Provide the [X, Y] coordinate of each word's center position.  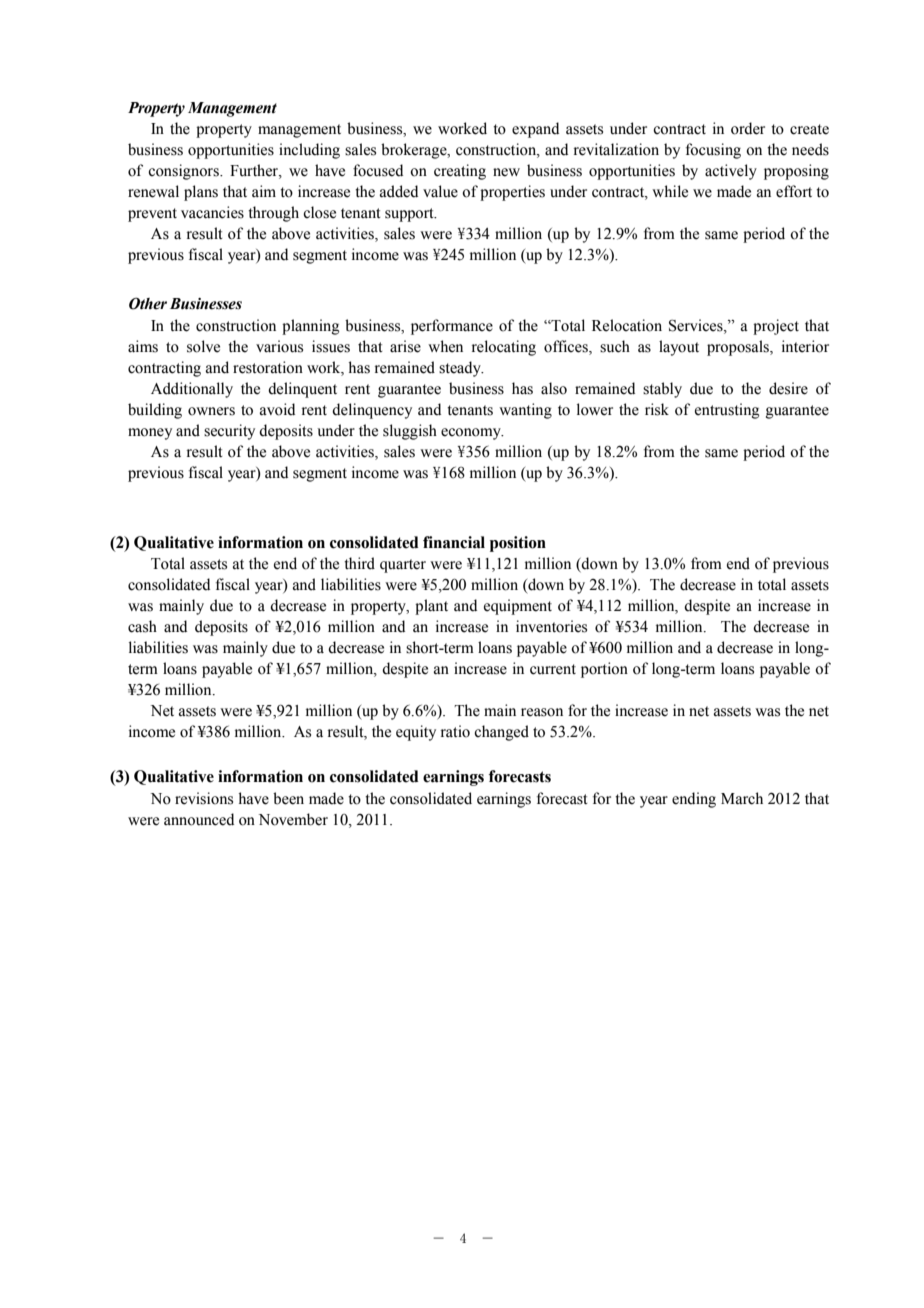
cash [142, 626]
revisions [204, 798]
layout [679, 348]
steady [461, 369]
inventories [551, 626]
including [309, 151]
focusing [713, 151]
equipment [518, 607]
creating [460, 172]
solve [203, 346]
